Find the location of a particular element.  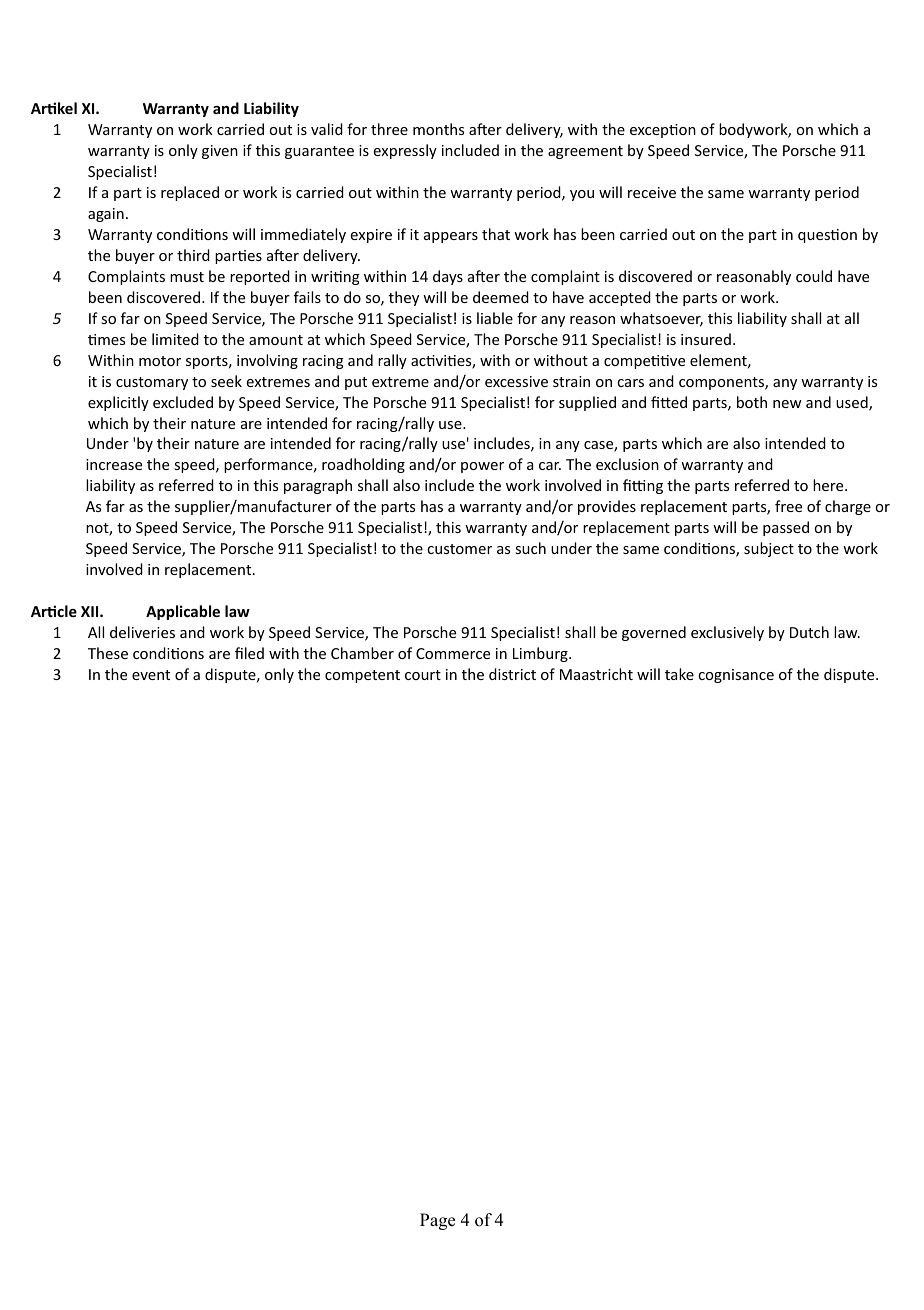

court is located at coordinates (423, 675).
